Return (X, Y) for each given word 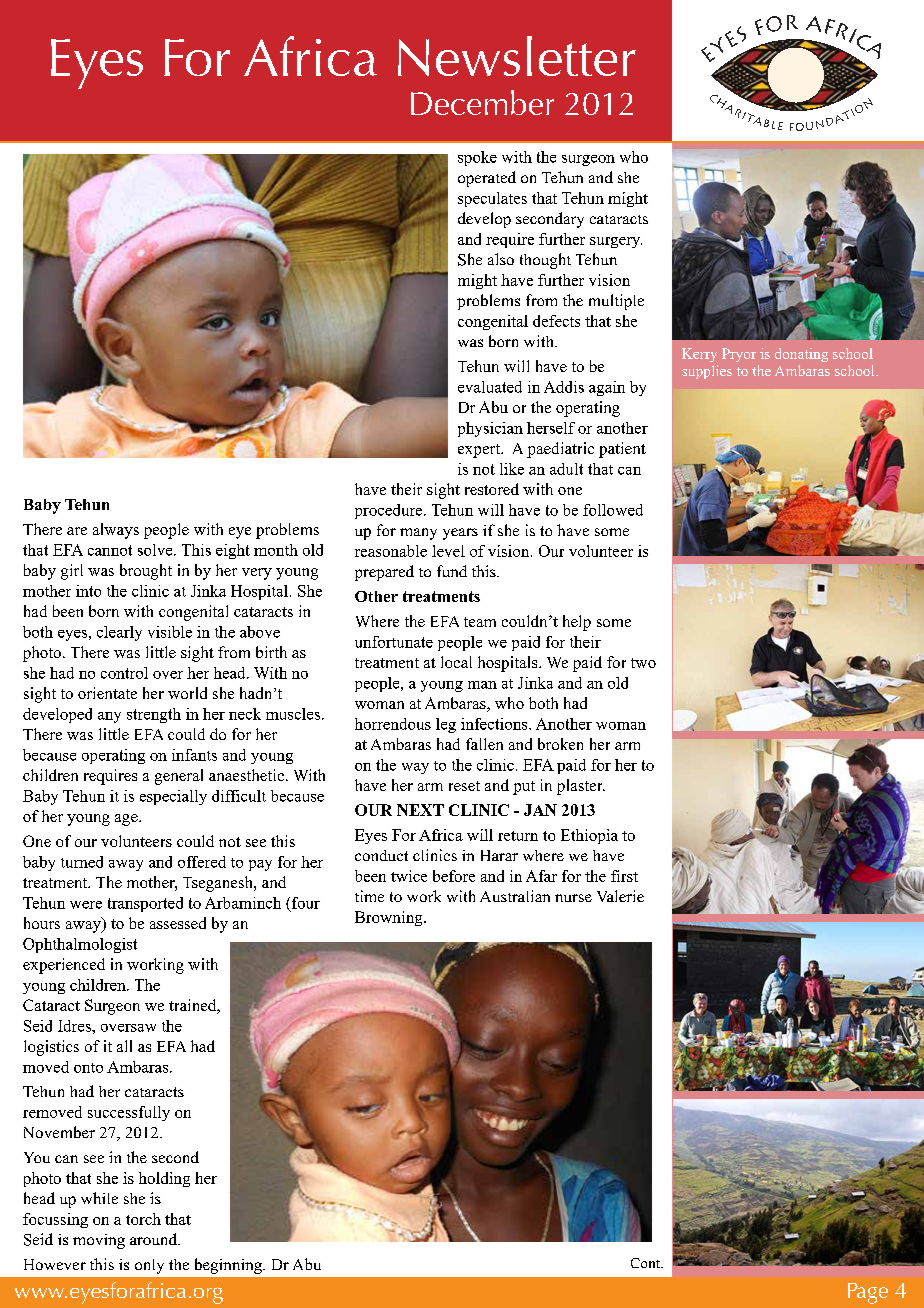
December (482, 102)
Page (868, 1293)
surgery (616, 242)
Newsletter (517, 56)
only (149, 1266)
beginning (229, 1266)
